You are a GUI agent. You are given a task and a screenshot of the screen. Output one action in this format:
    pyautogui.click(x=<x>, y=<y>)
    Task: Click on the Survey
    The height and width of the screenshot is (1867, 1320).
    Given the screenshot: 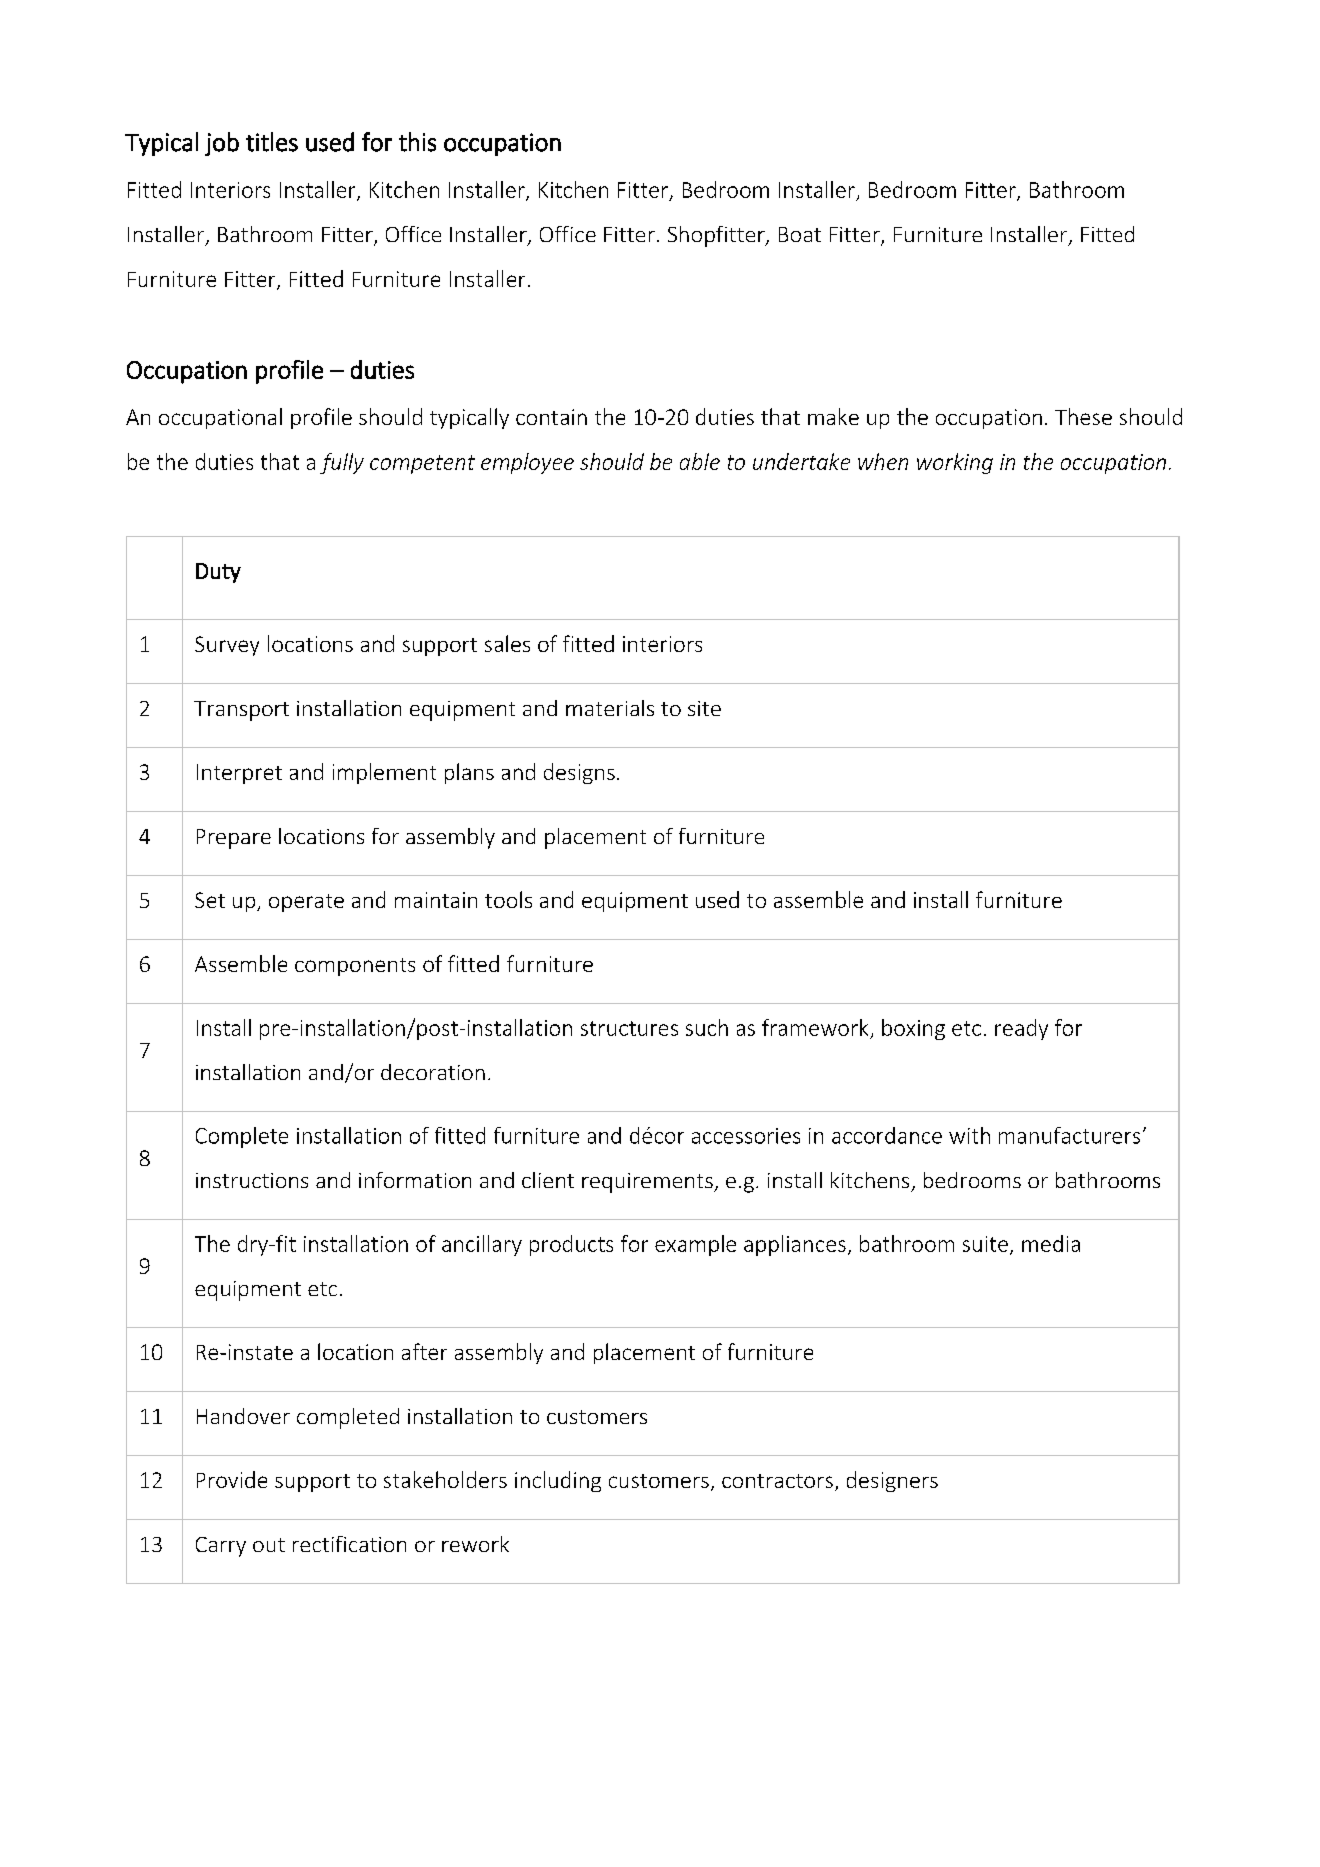 What is the action you would take?
    pyautogui.click(x=227, y=646)
